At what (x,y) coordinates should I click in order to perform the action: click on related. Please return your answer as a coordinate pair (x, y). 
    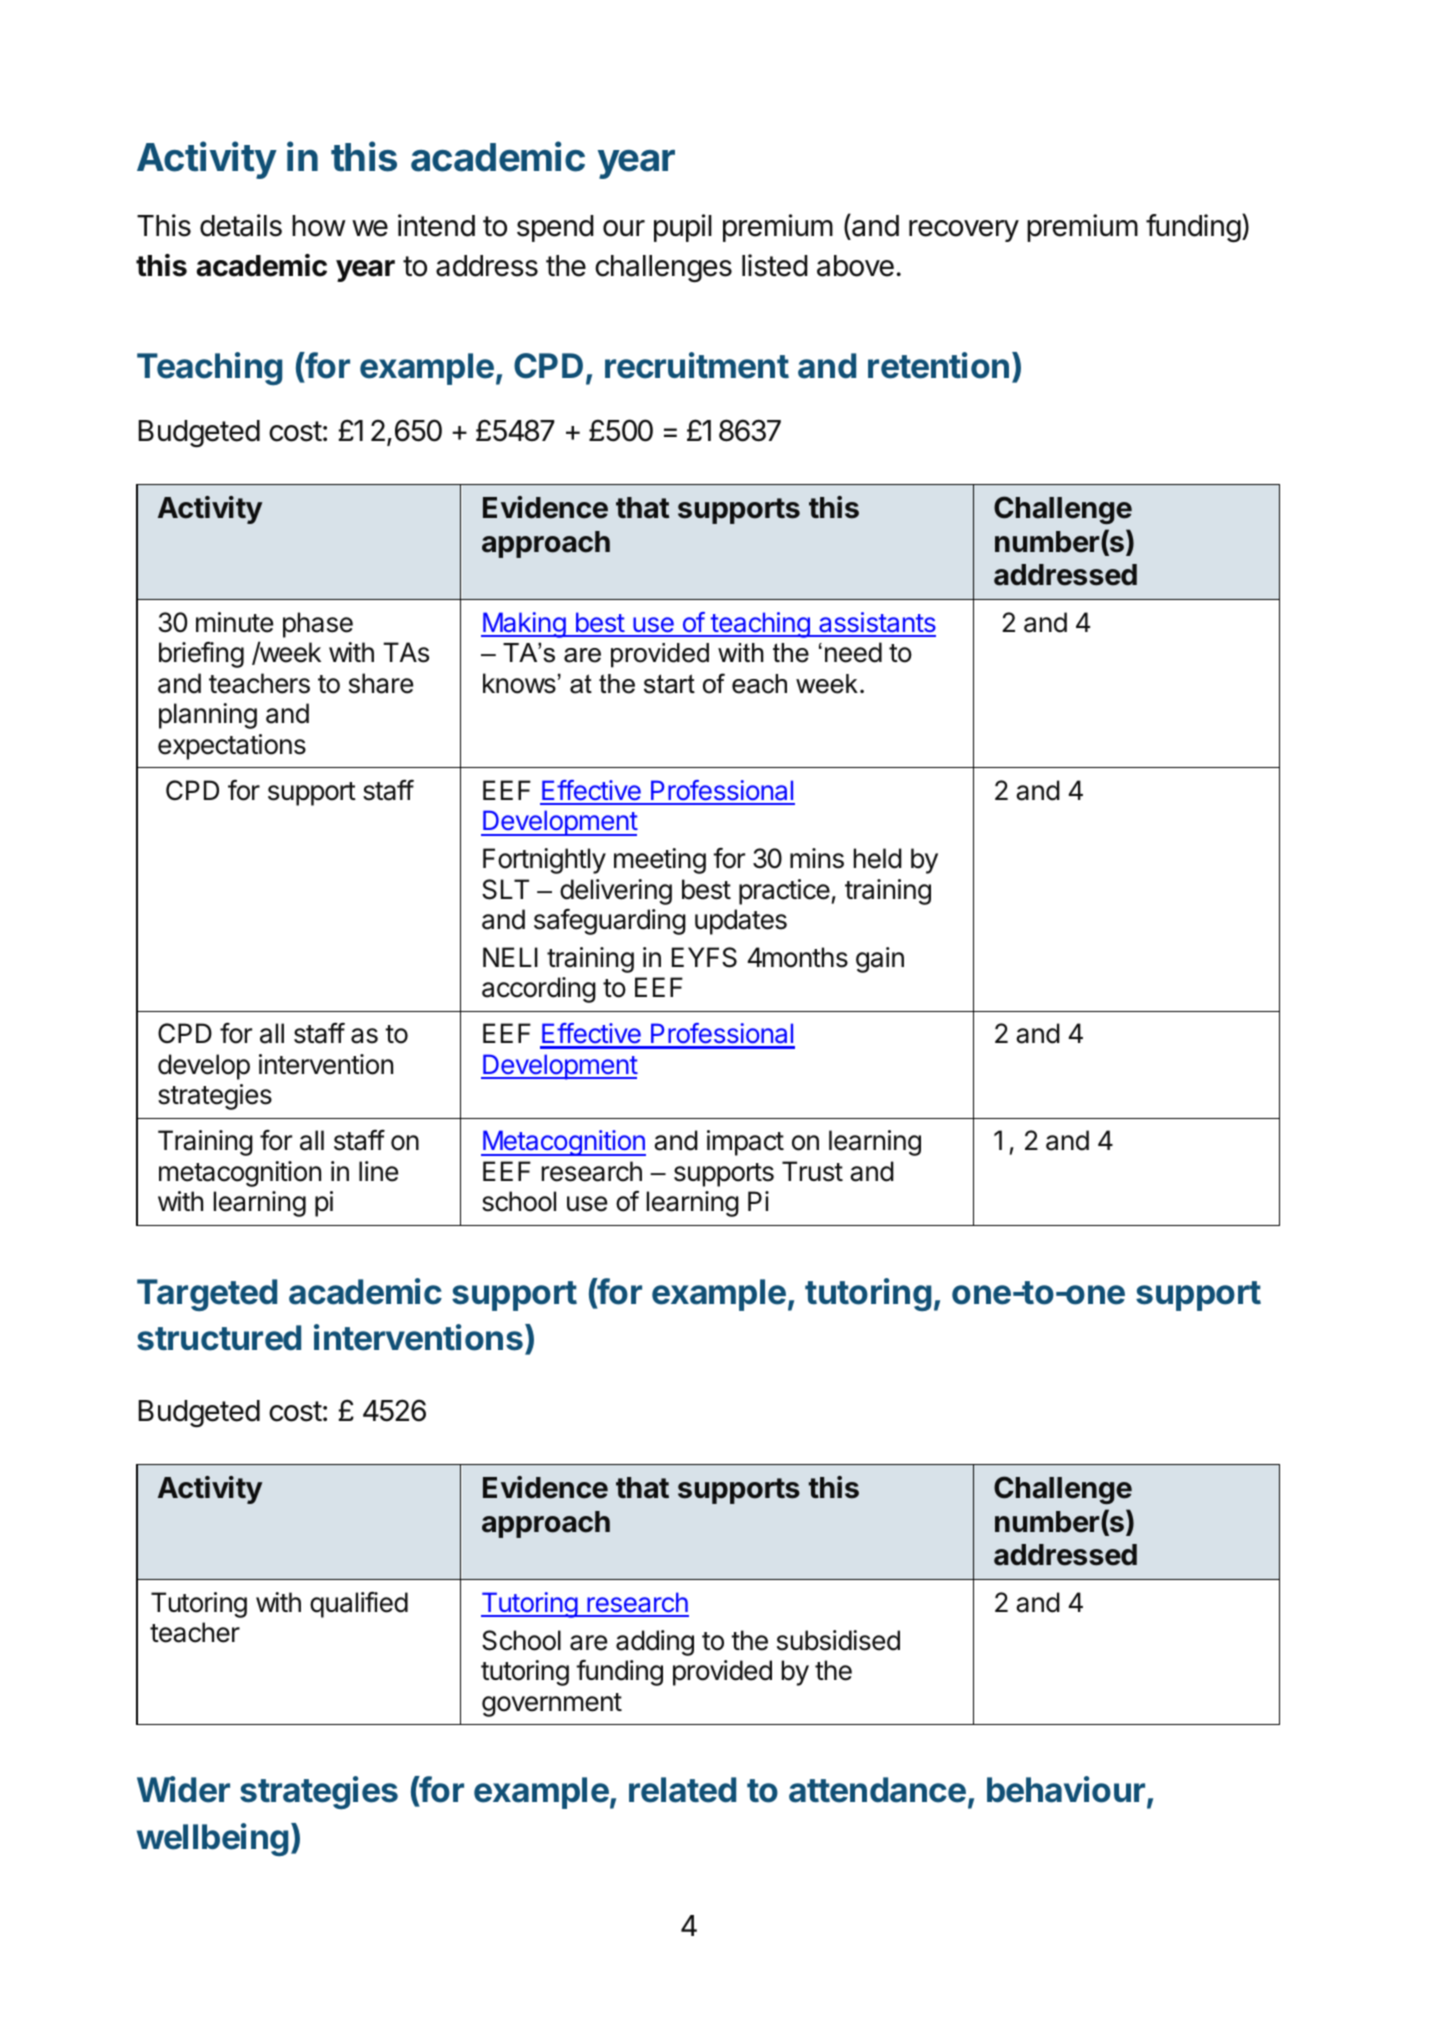
    Looking at the image, I should click on (682, 1790).
